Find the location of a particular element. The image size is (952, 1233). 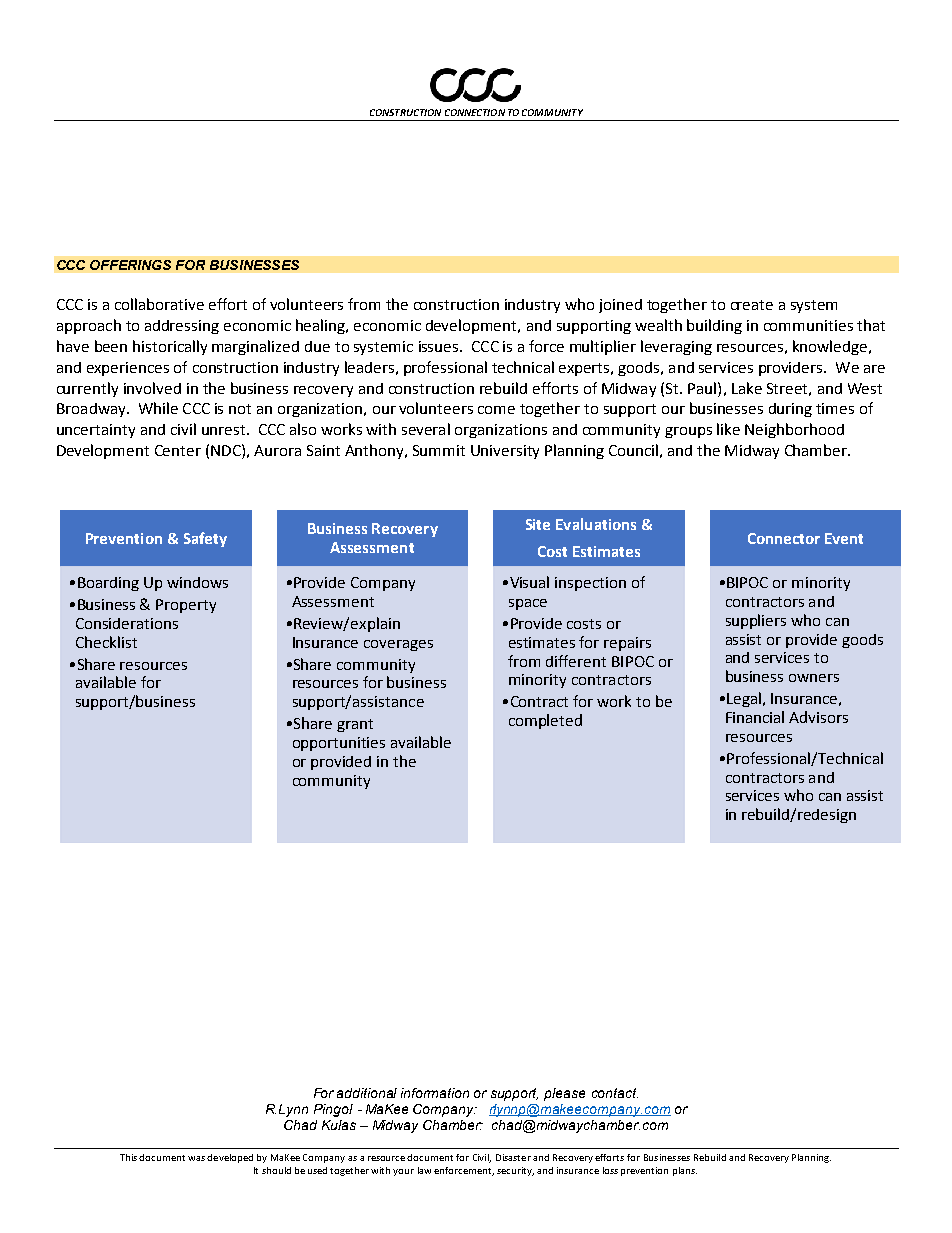

issues is located at coordinates (440, 346).
